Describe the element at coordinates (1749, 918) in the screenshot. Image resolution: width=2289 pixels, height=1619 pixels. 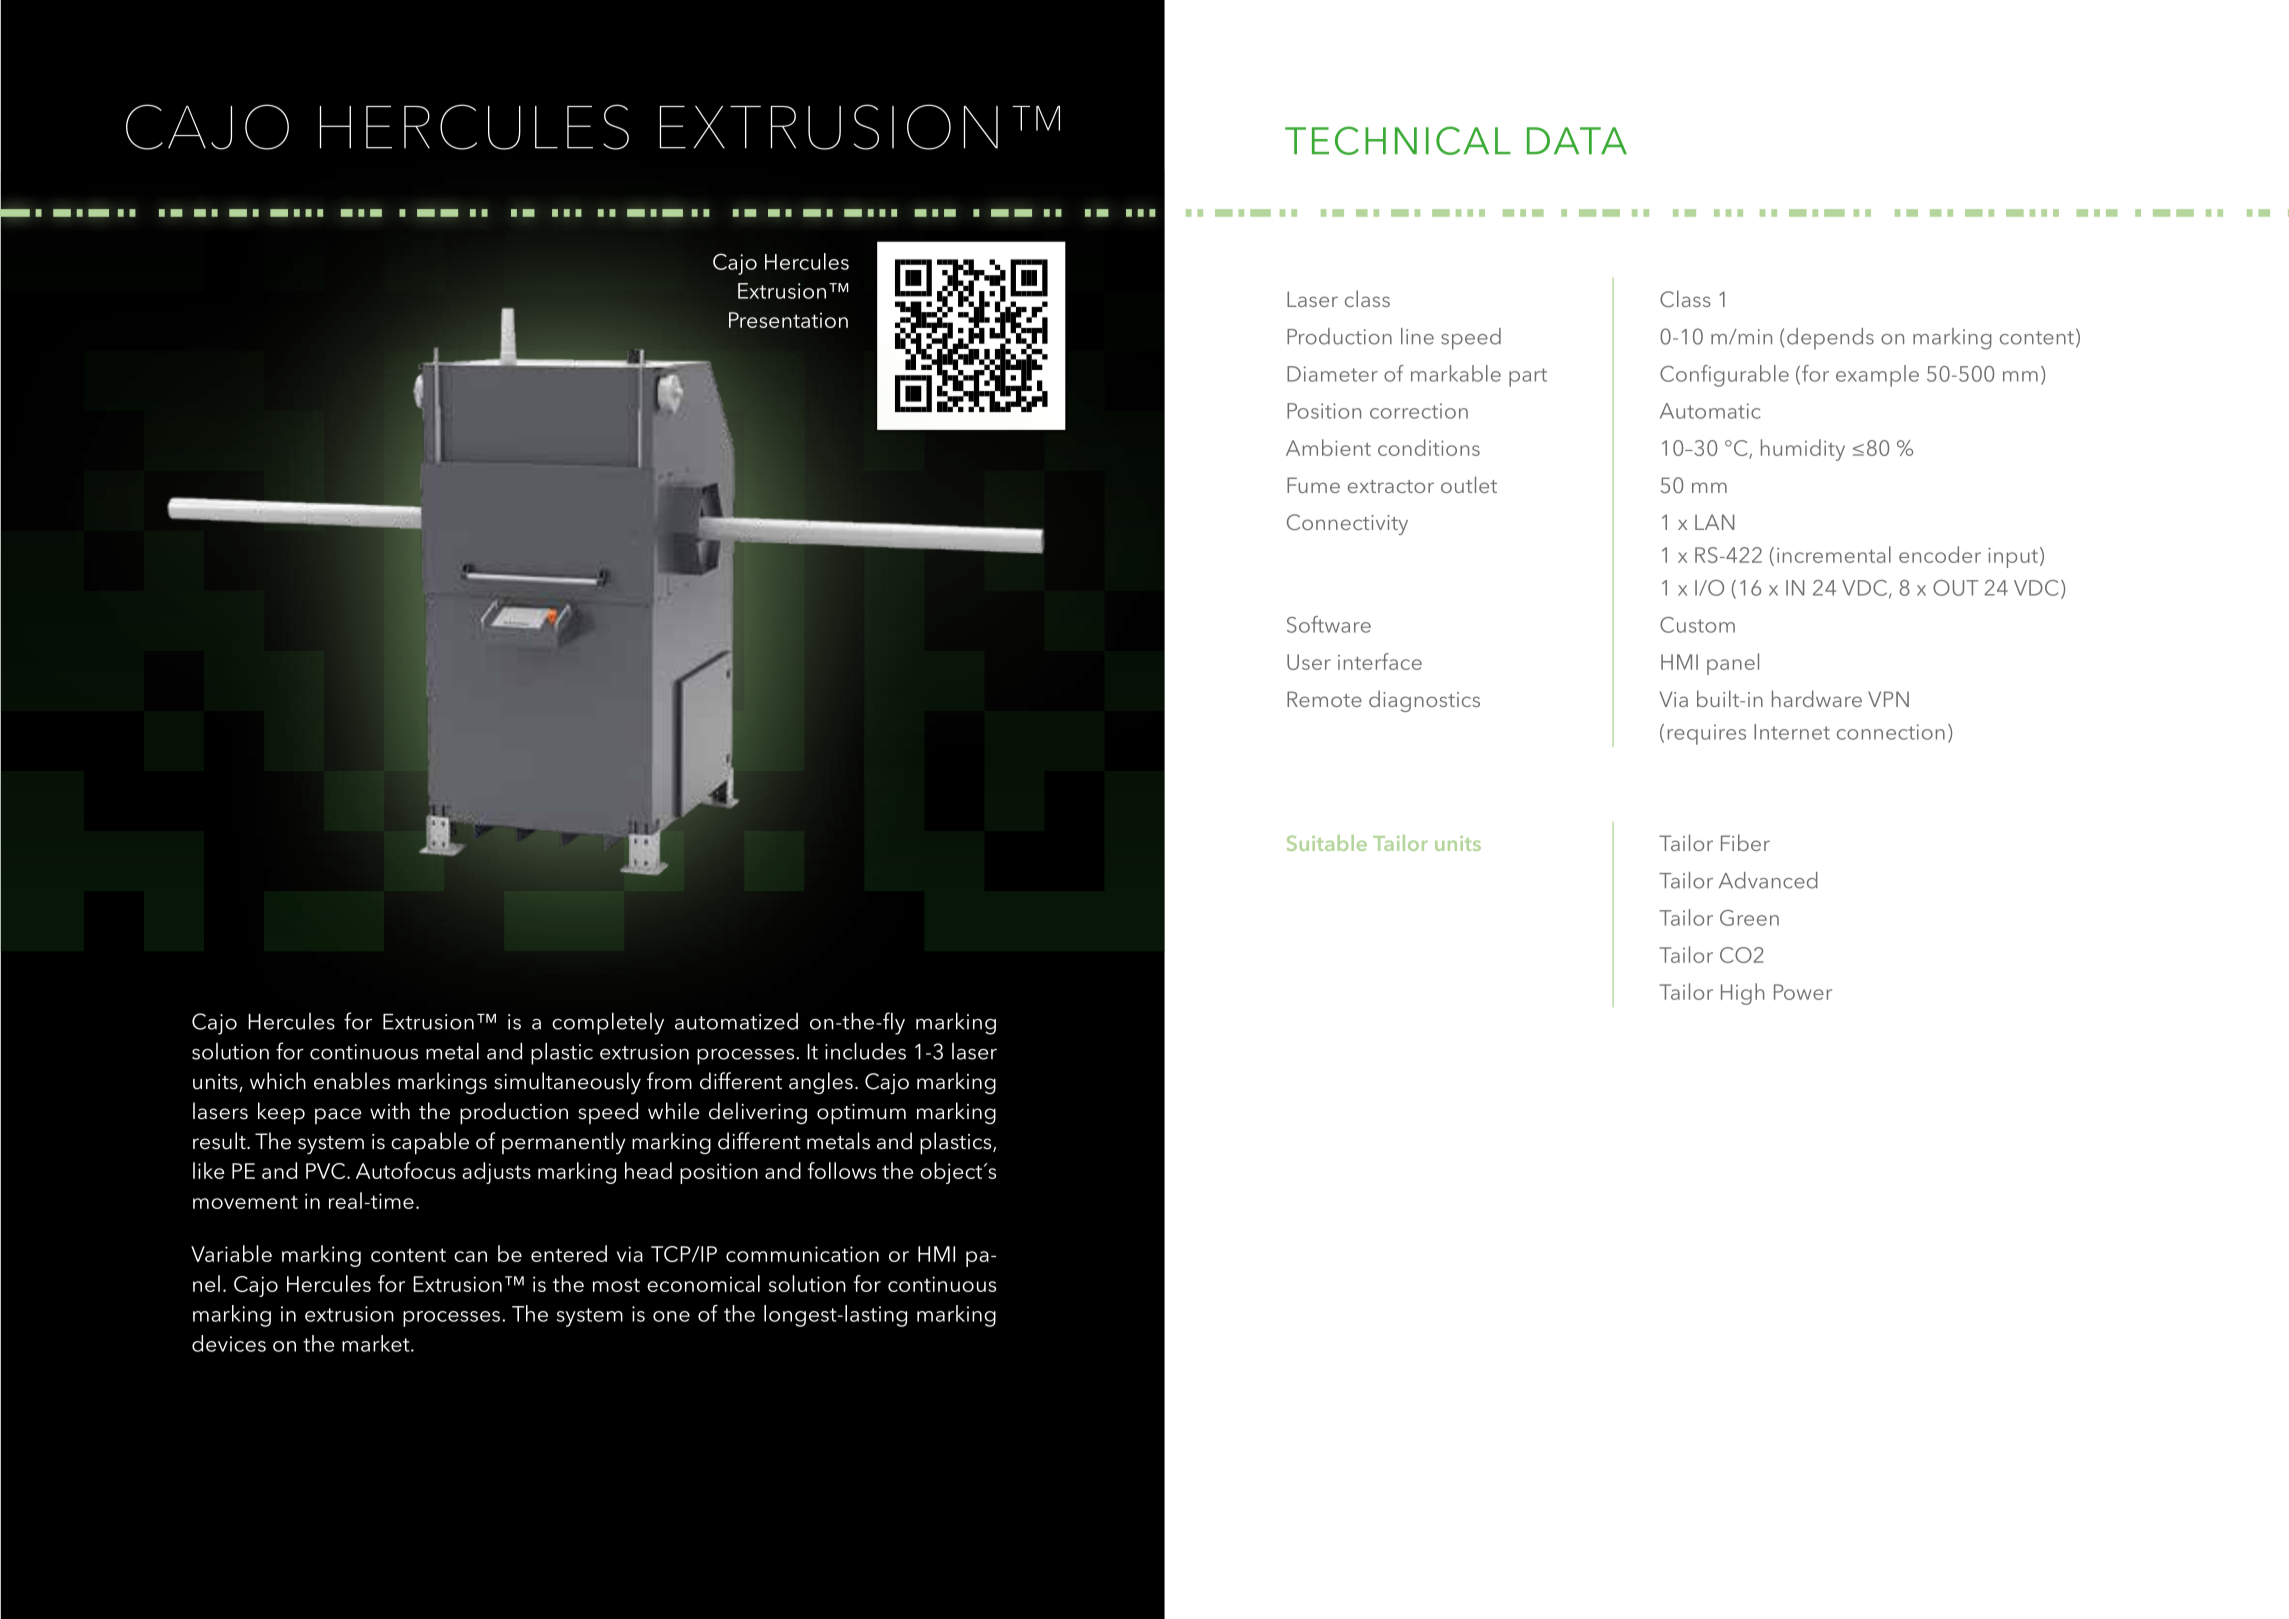
I see `Green` at that location.
